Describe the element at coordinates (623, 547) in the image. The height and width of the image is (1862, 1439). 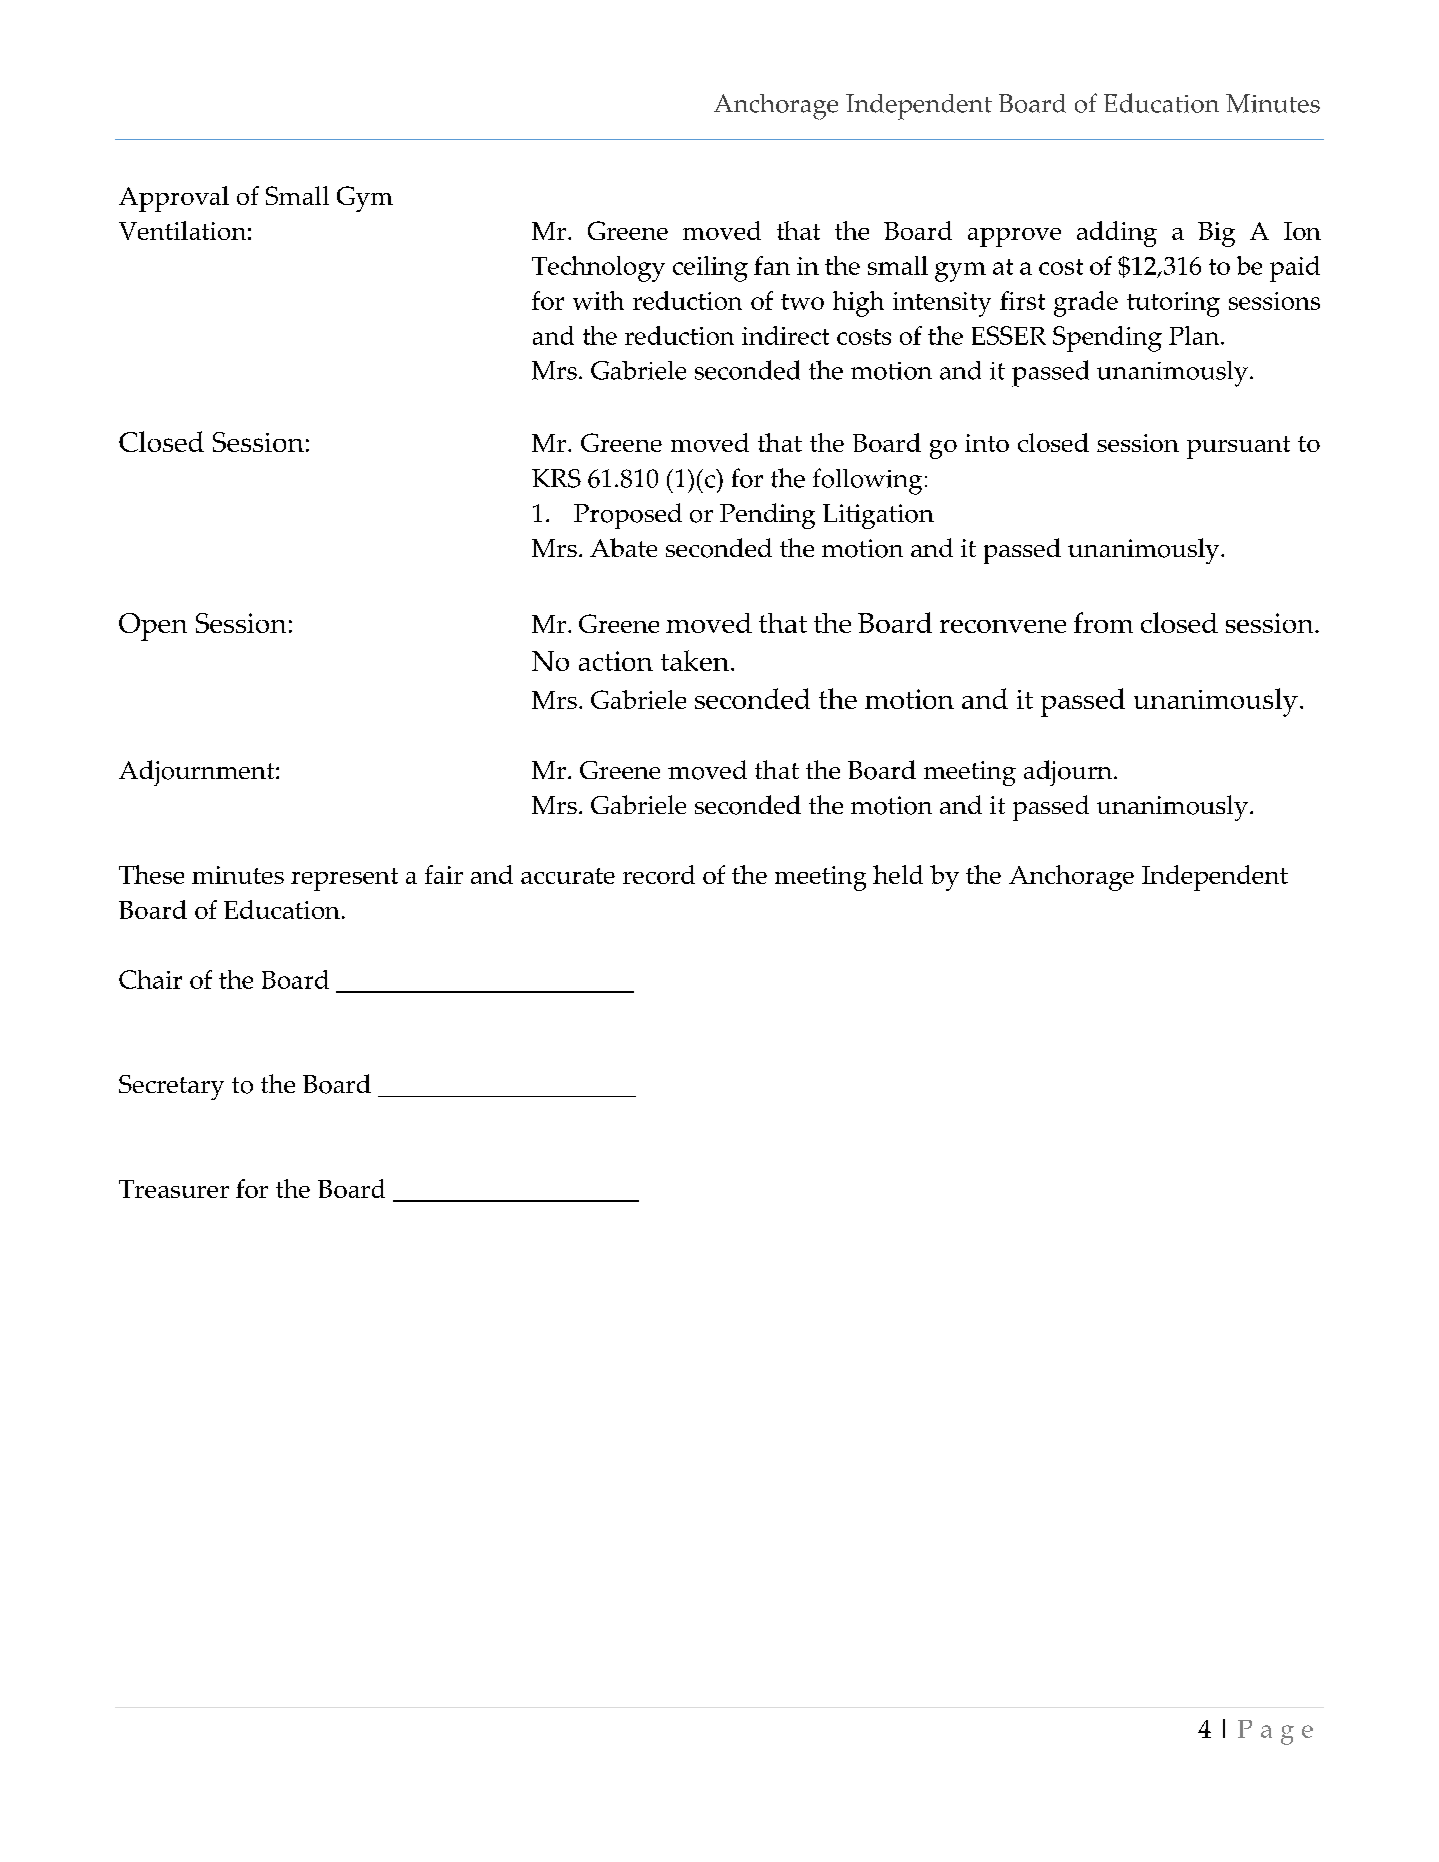
I see `Abate` at that location.
